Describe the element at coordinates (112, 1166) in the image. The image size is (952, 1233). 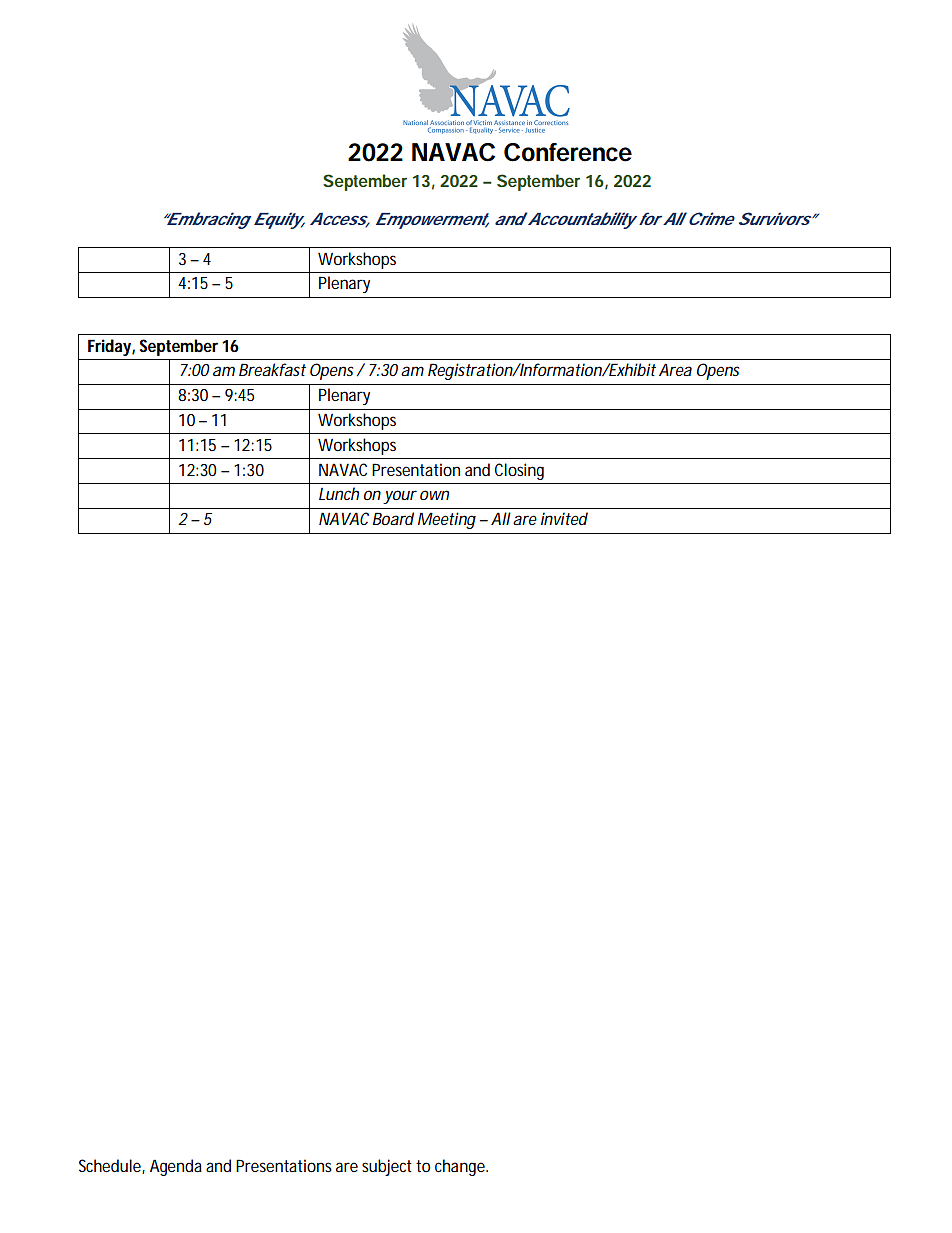
I see `Schedule` at that location.
